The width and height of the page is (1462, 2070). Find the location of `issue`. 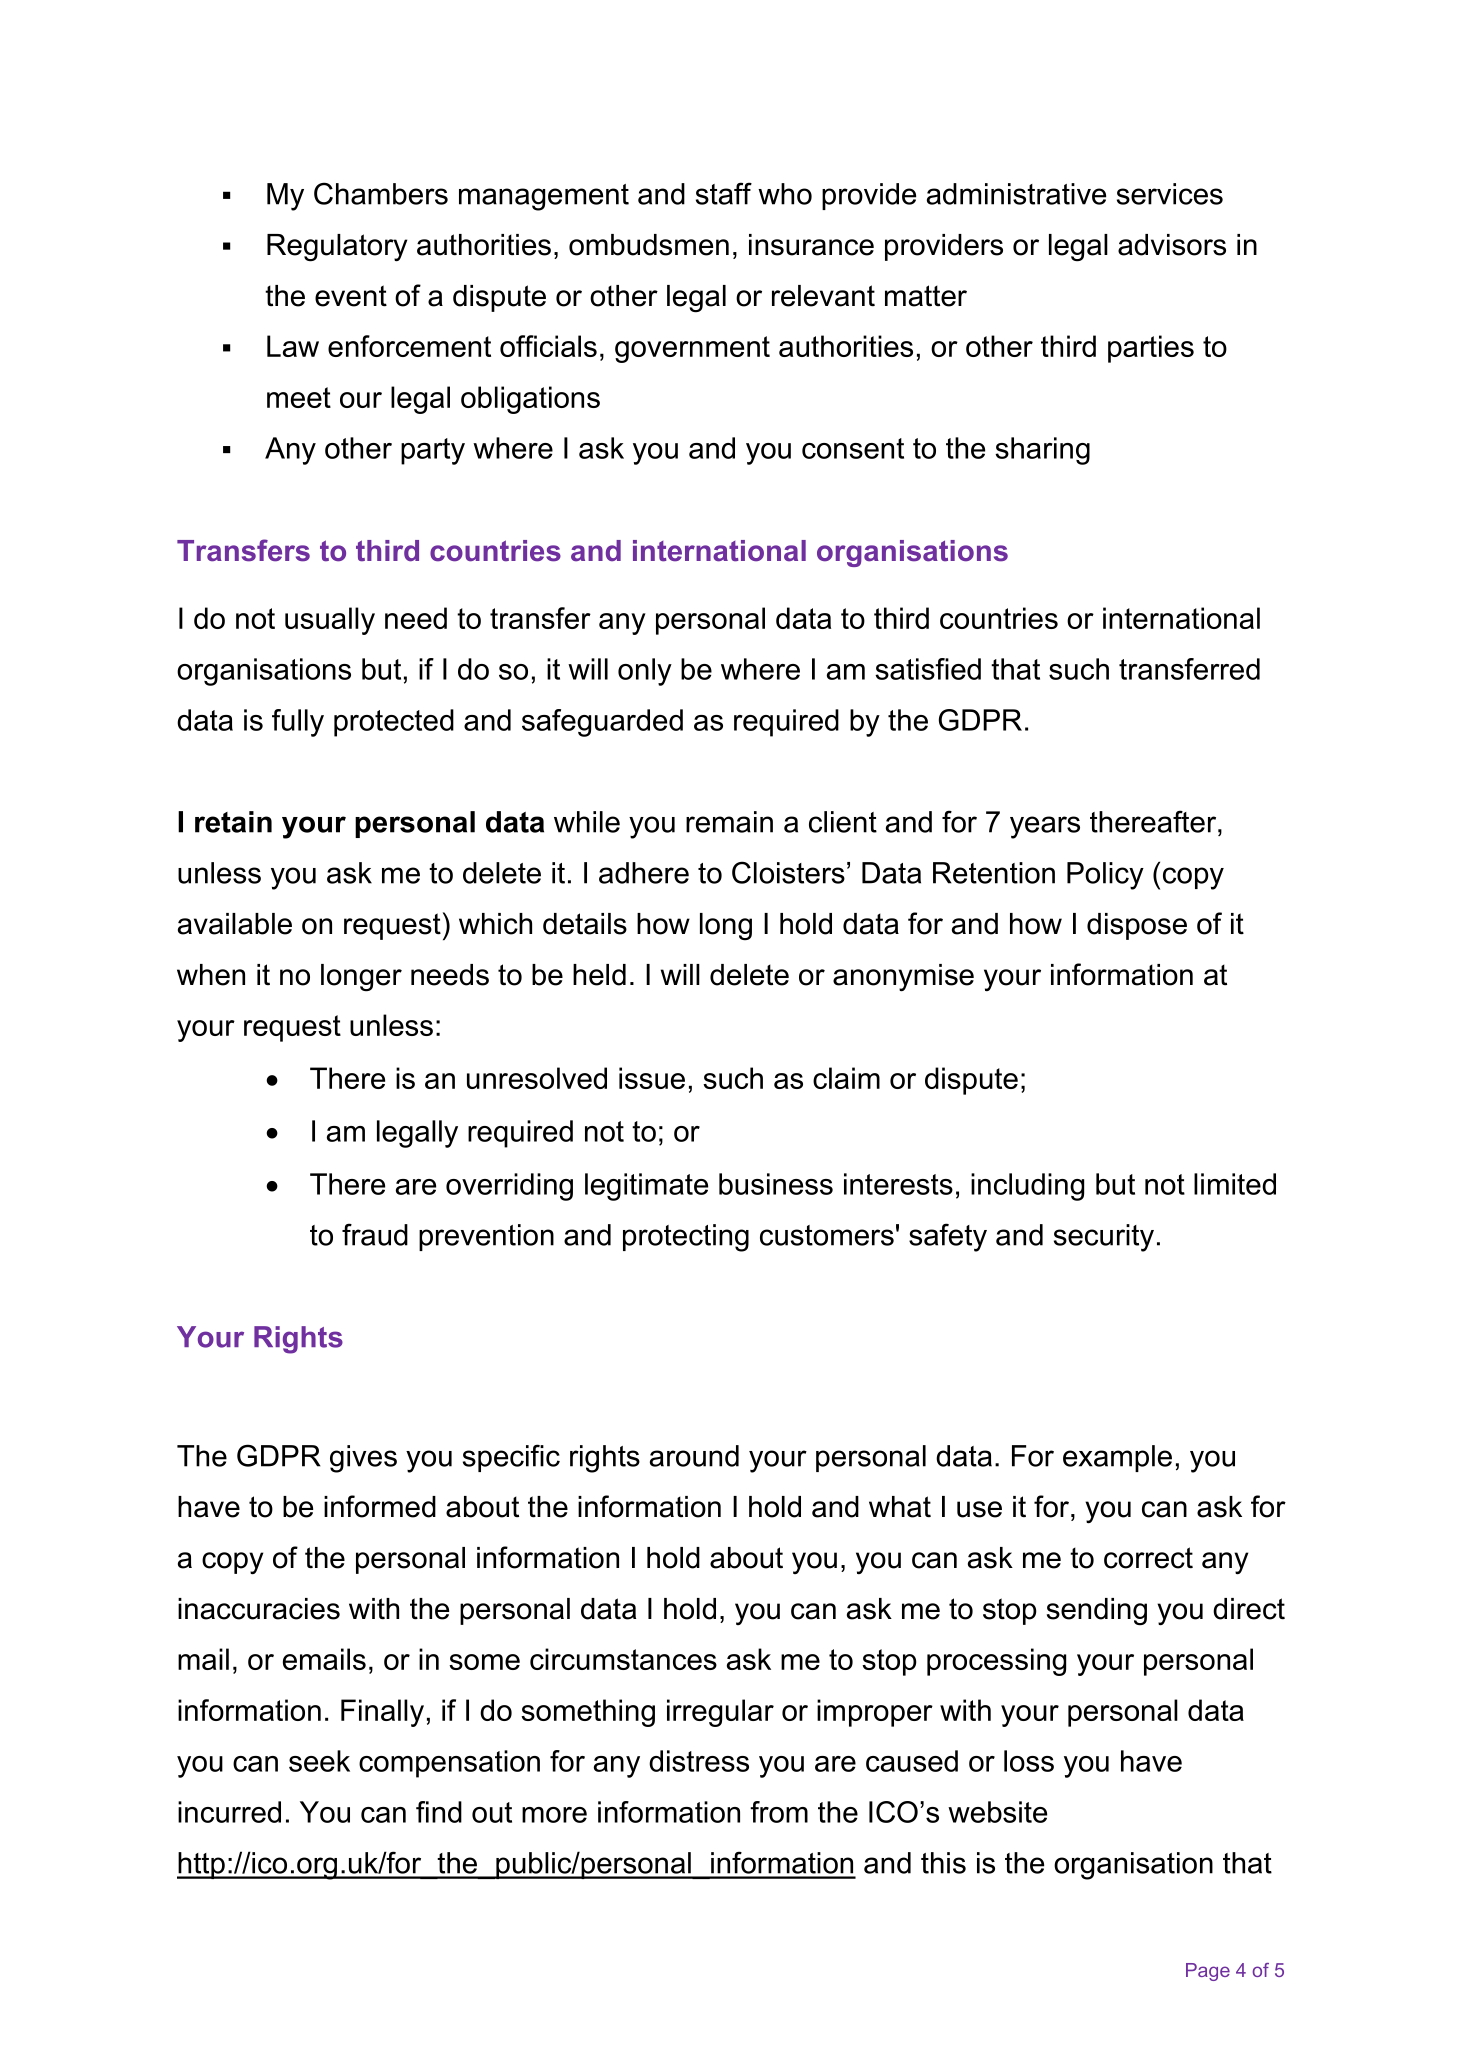

issue is located at coordinates (652, 1078).
